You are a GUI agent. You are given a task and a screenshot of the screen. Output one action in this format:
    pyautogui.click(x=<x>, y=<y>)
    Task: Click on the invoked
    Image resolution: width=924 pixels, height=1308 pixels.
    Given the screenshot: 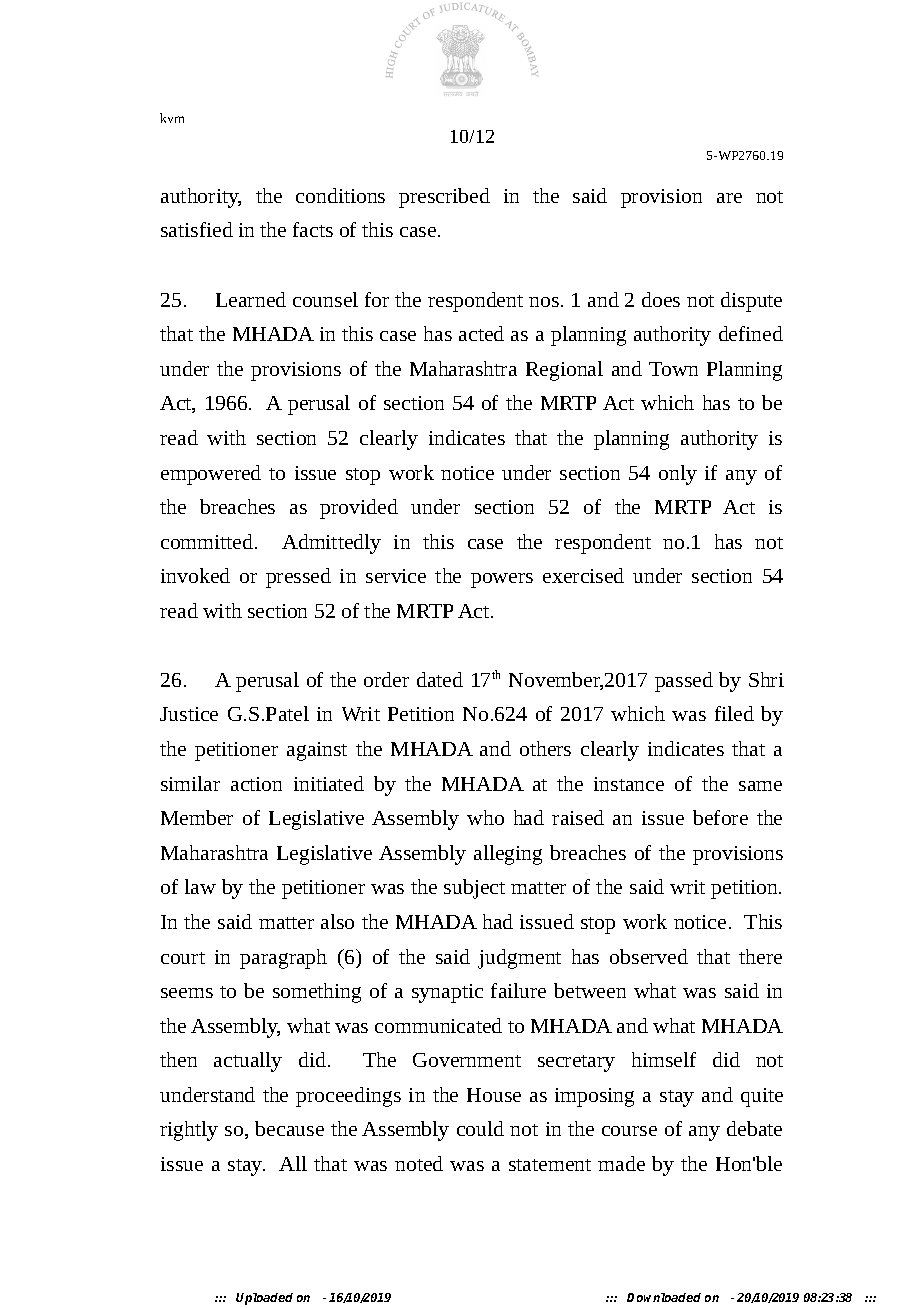 What is the action you would take?
    pyautogui.click(x=195, y=575)
